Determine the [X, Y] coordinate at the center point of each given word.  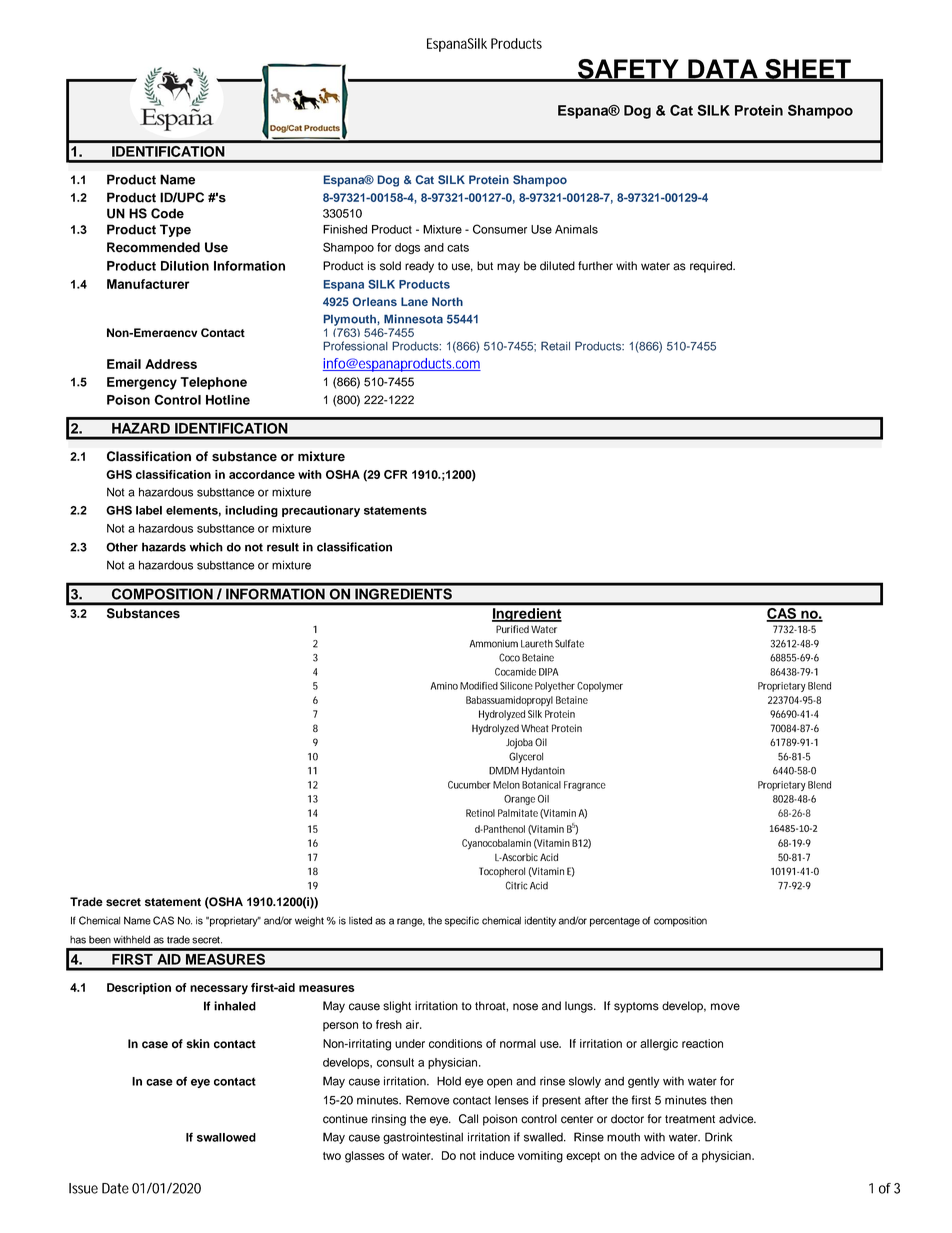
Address [171, 364]
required [712, 267]
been [100, 940]
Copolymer [600, 687]
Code [167, 213]
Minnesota [413, 319]
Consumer [500, 229]
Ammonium [493, 644]
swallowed [226, 1137]
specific [462, 921]
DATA [723, 70]
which [206, 547]
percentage [615, 922]
